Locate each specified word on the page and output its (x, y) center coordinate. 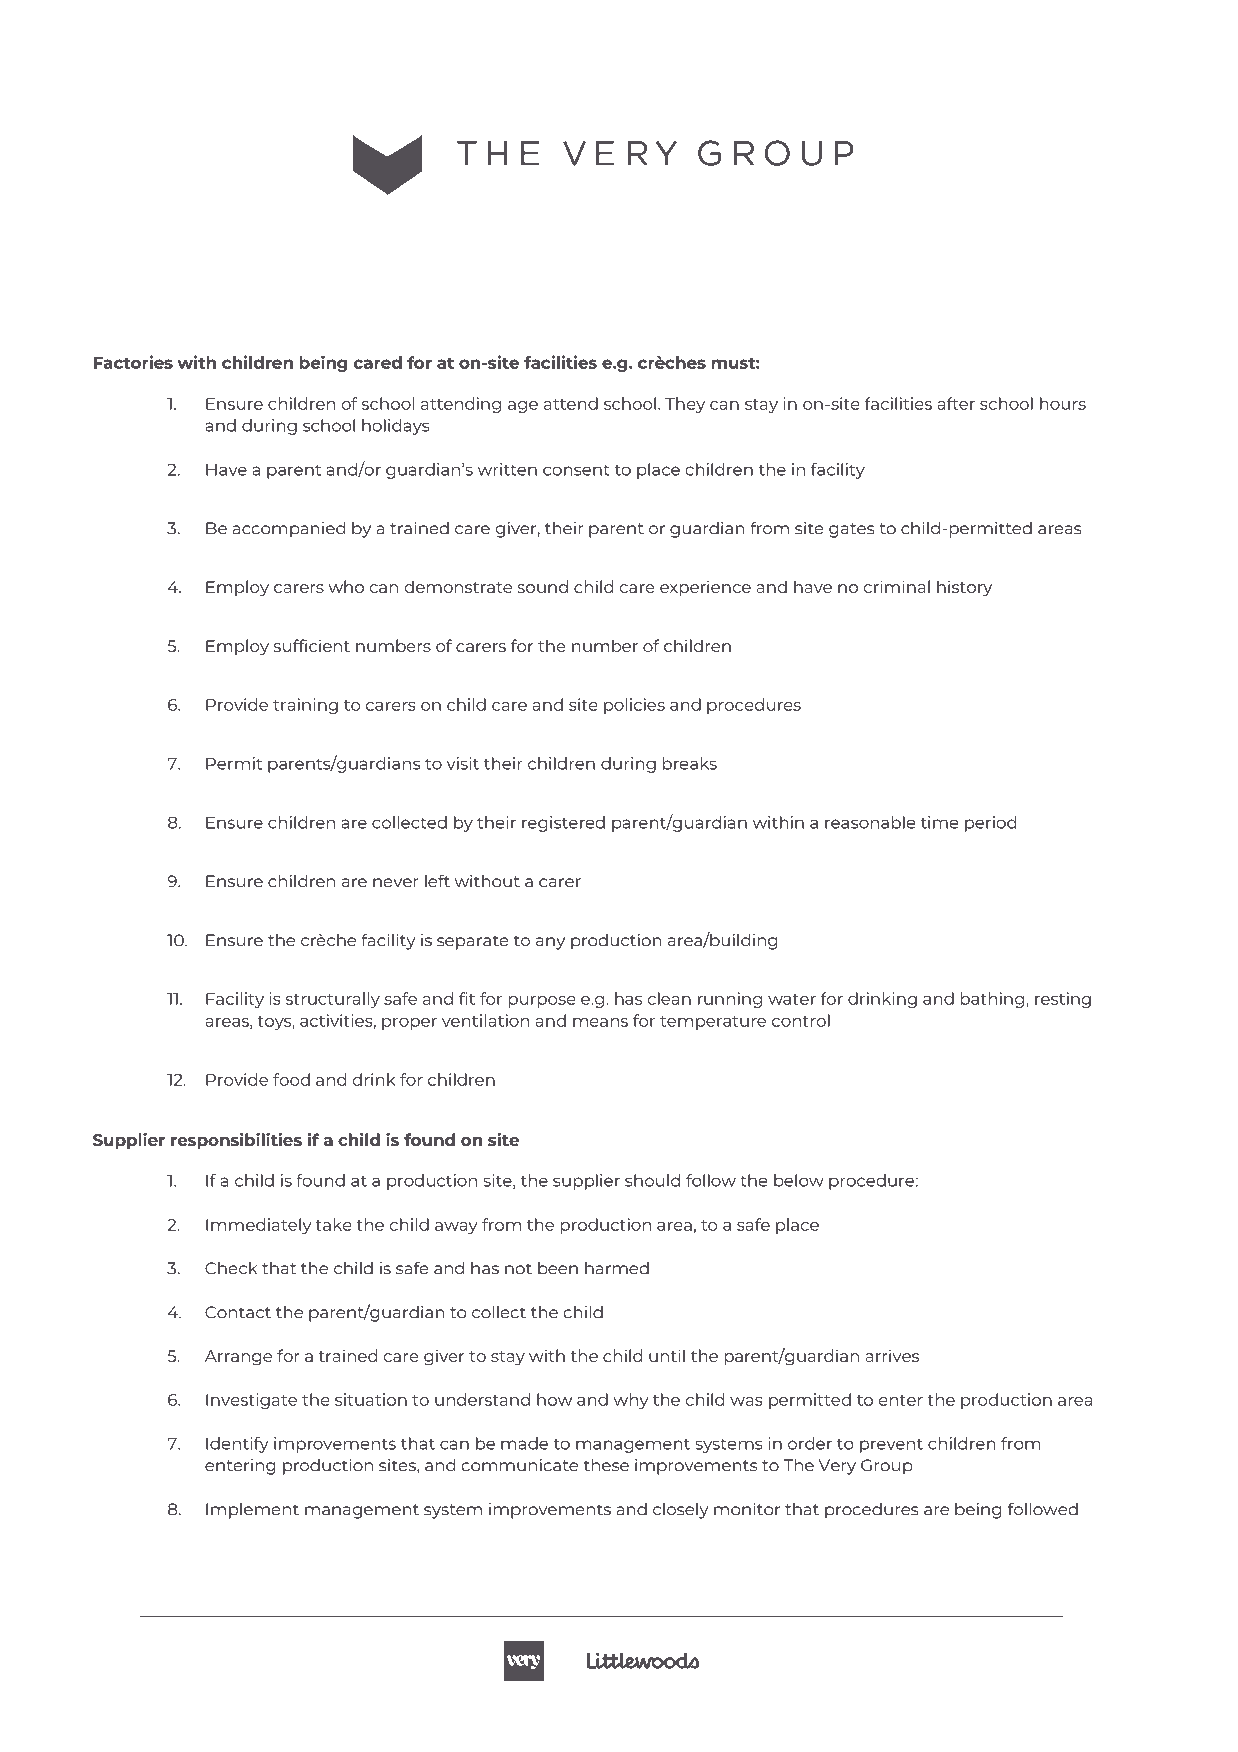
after (956, 403)
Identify (237, 1445)
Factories (133, 362)
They (685, 405)
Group (887, 1467)
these (606, 1465)
